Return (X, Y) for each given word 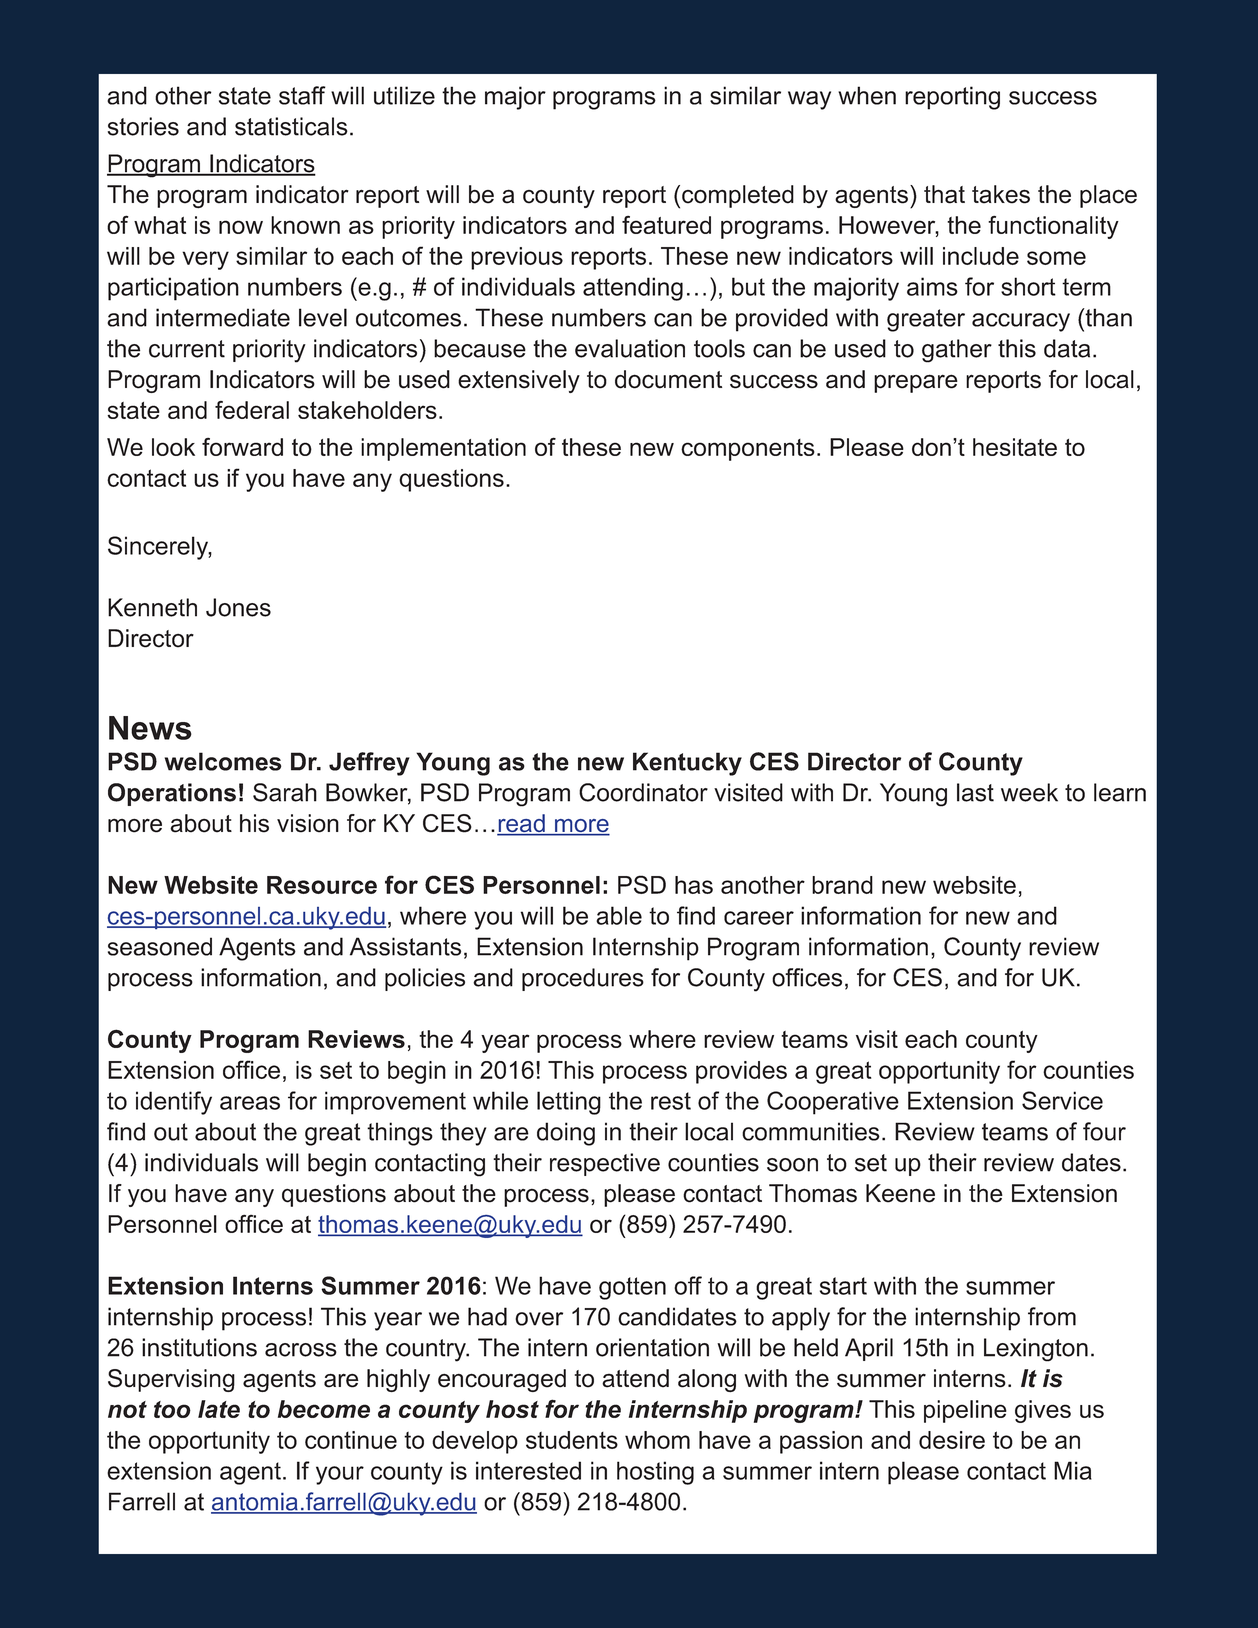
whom (657, 1440)
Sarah (285, 792)
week (1029, 792)
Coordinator (643, 792)
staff (302, 95)
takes (1001, 194)
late (219, 1409)
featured (666, 225)
